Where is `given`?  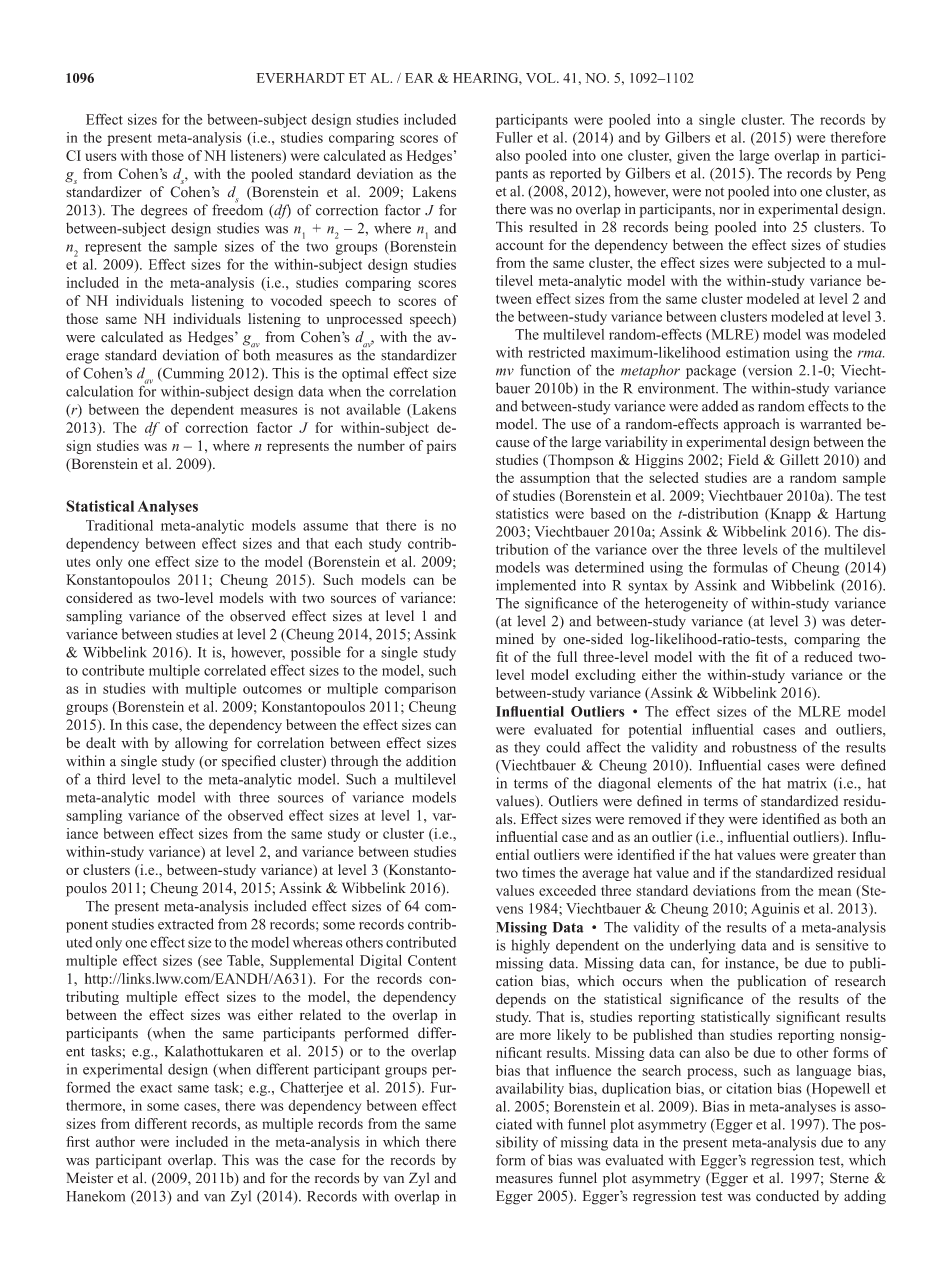
given is located at coordinates (694, 157).
